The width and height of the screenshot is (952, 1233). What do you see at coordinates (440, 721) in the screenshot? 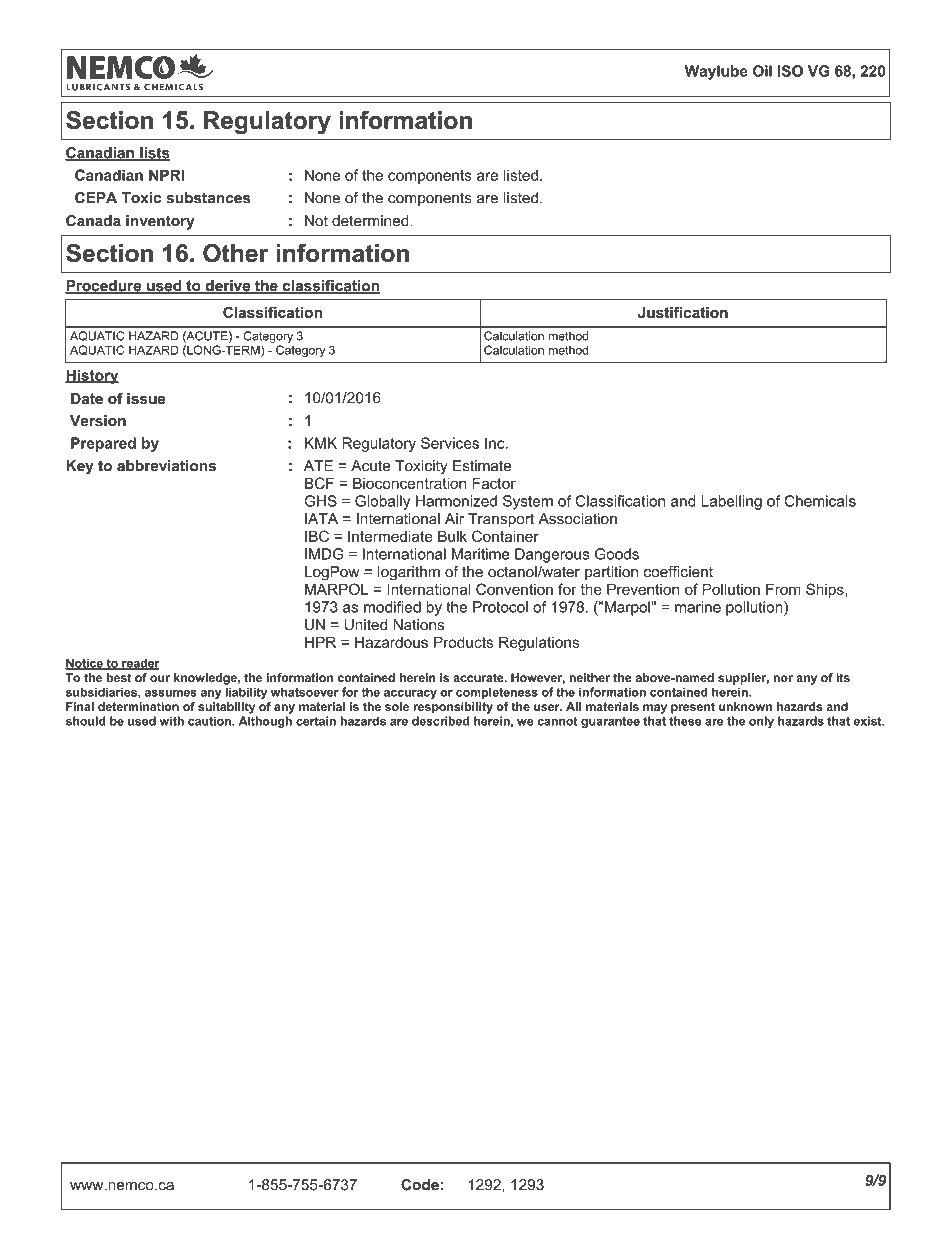
I see `described` at bounding box center [440, 721].
